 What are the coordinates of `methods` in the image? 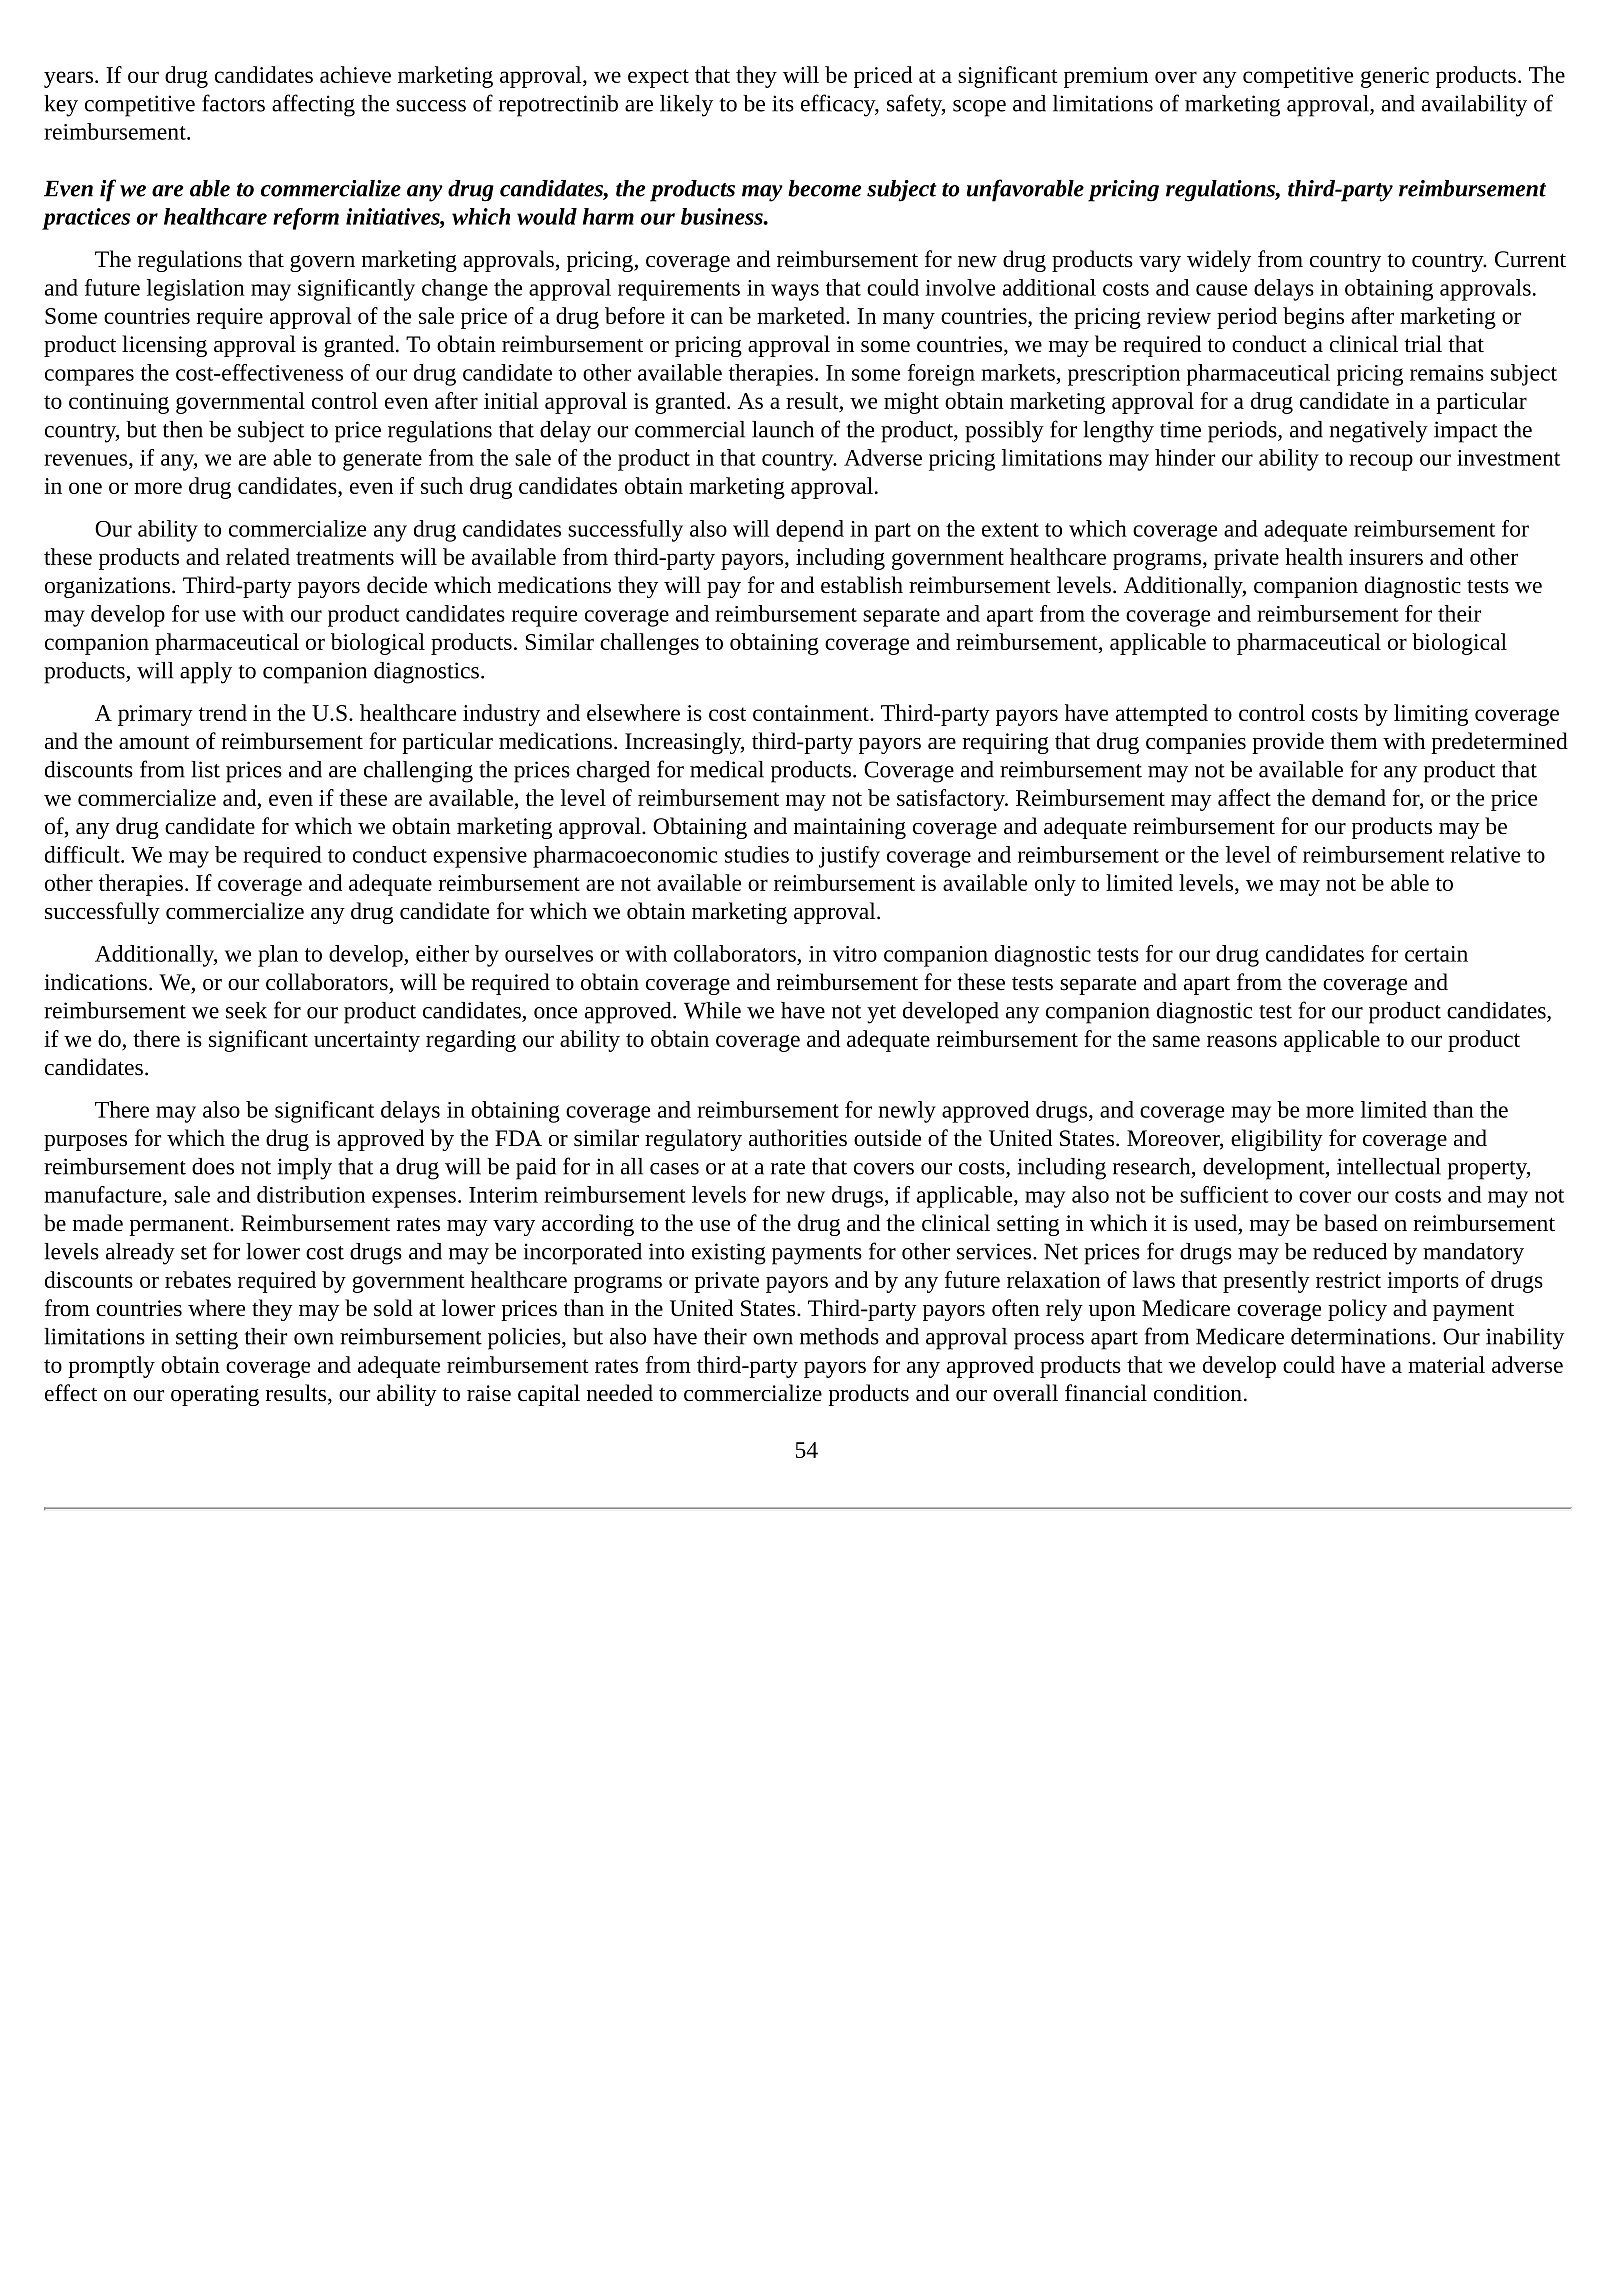 It's located at (839, 1336).
